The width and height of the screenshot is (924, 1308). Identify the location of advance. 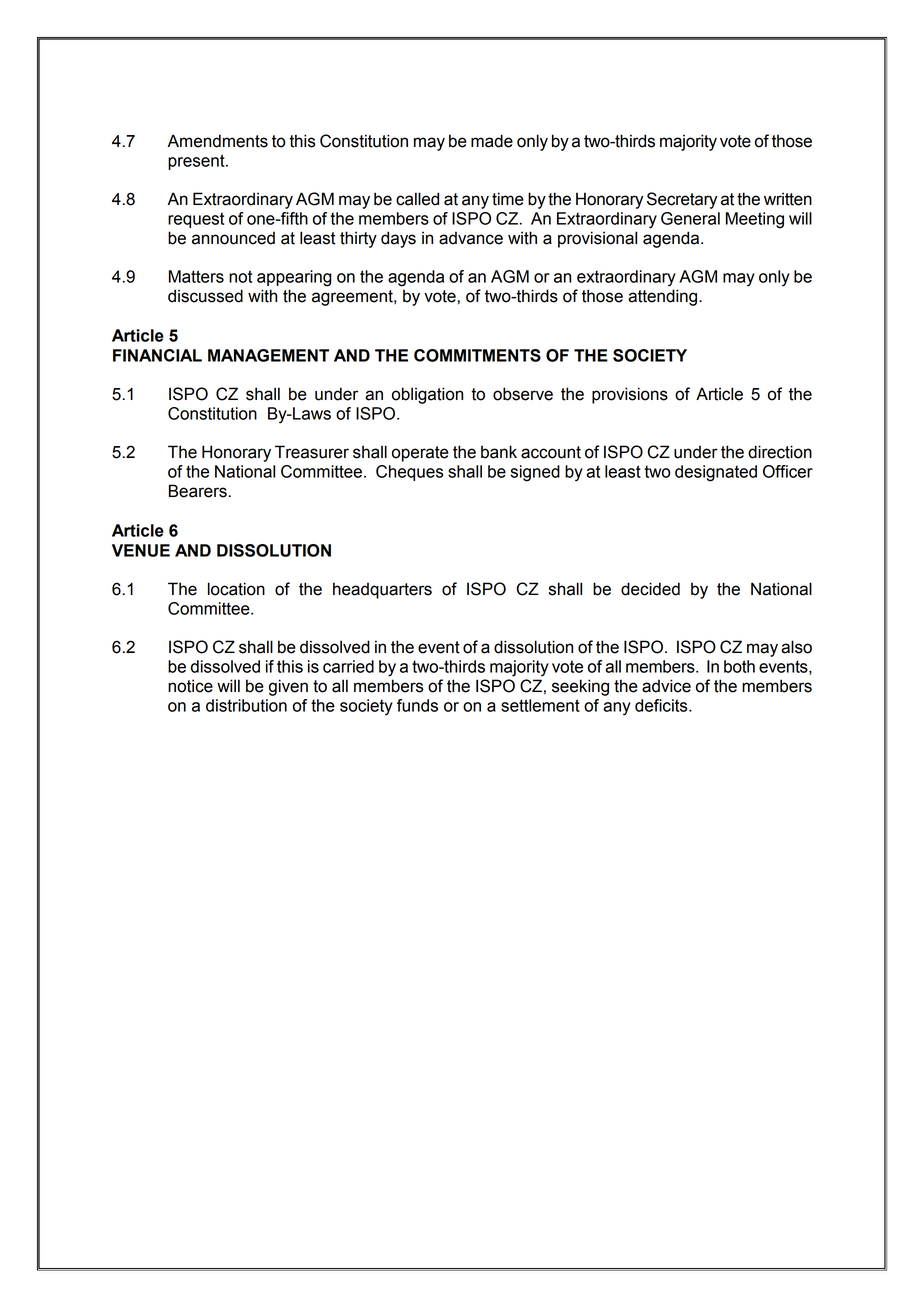
(471, 238).
